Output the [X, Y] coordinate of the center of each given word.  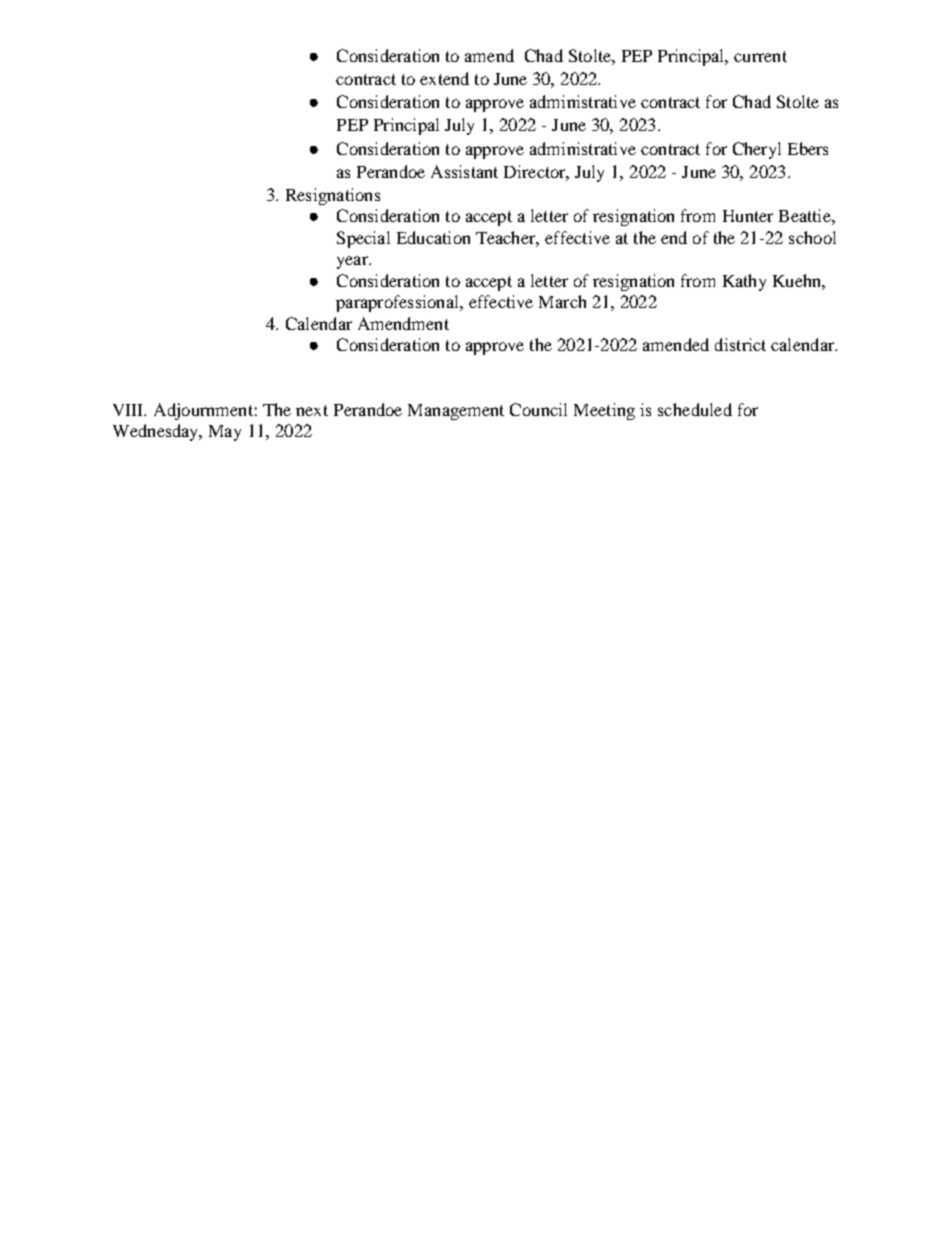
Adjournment [203, 411]
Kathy [744, 282]
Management [456, 412]
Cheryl [757, 150]
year [354, 262]
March [562, 301]
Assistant [464, 171]
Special [363, 239]
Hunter [748, 216]
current [760, 56]
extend [444, 78]
